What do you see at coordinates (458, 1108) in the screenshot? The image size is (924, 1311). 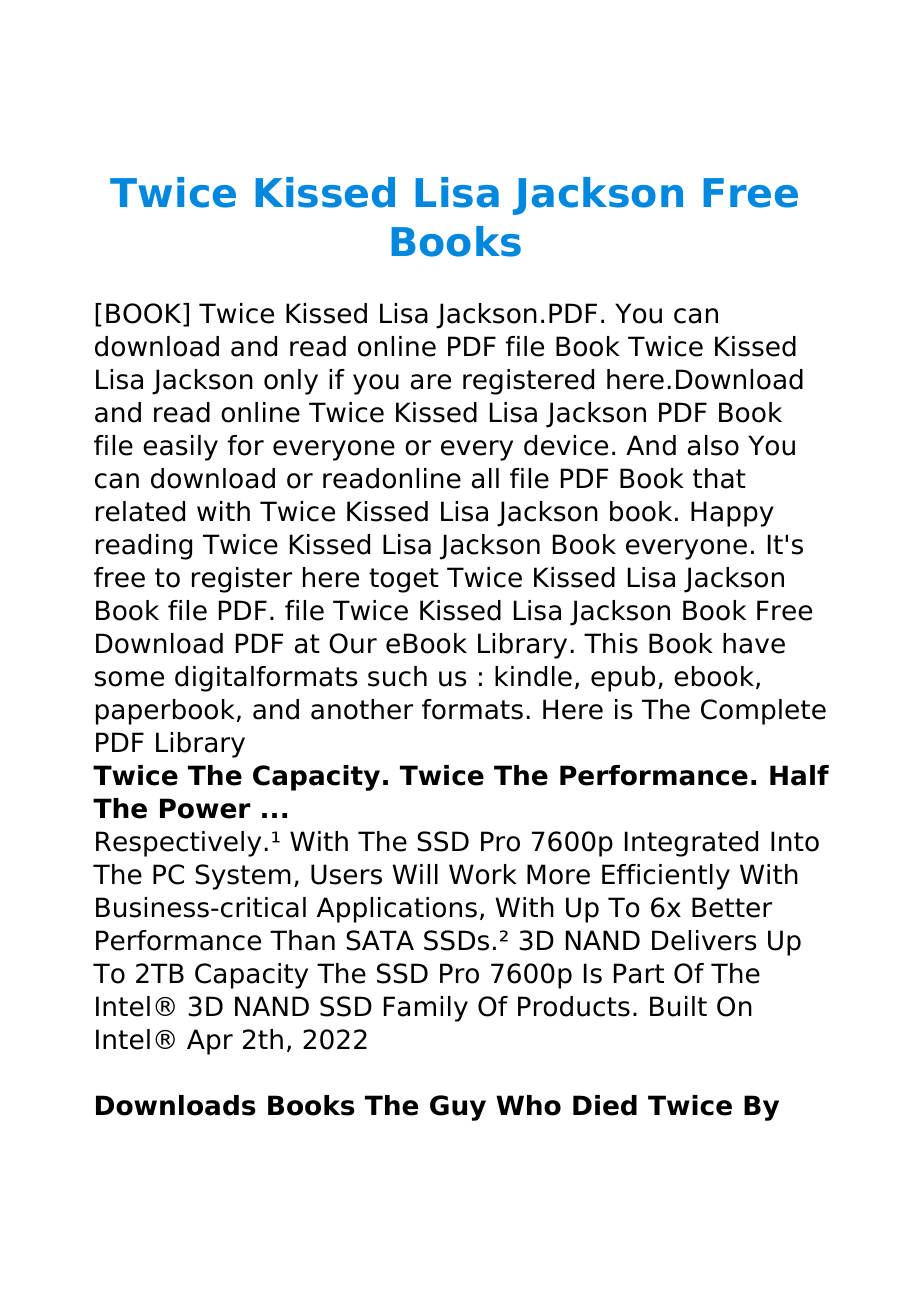 I see `Guy` at bounding box center [458, 1108].
